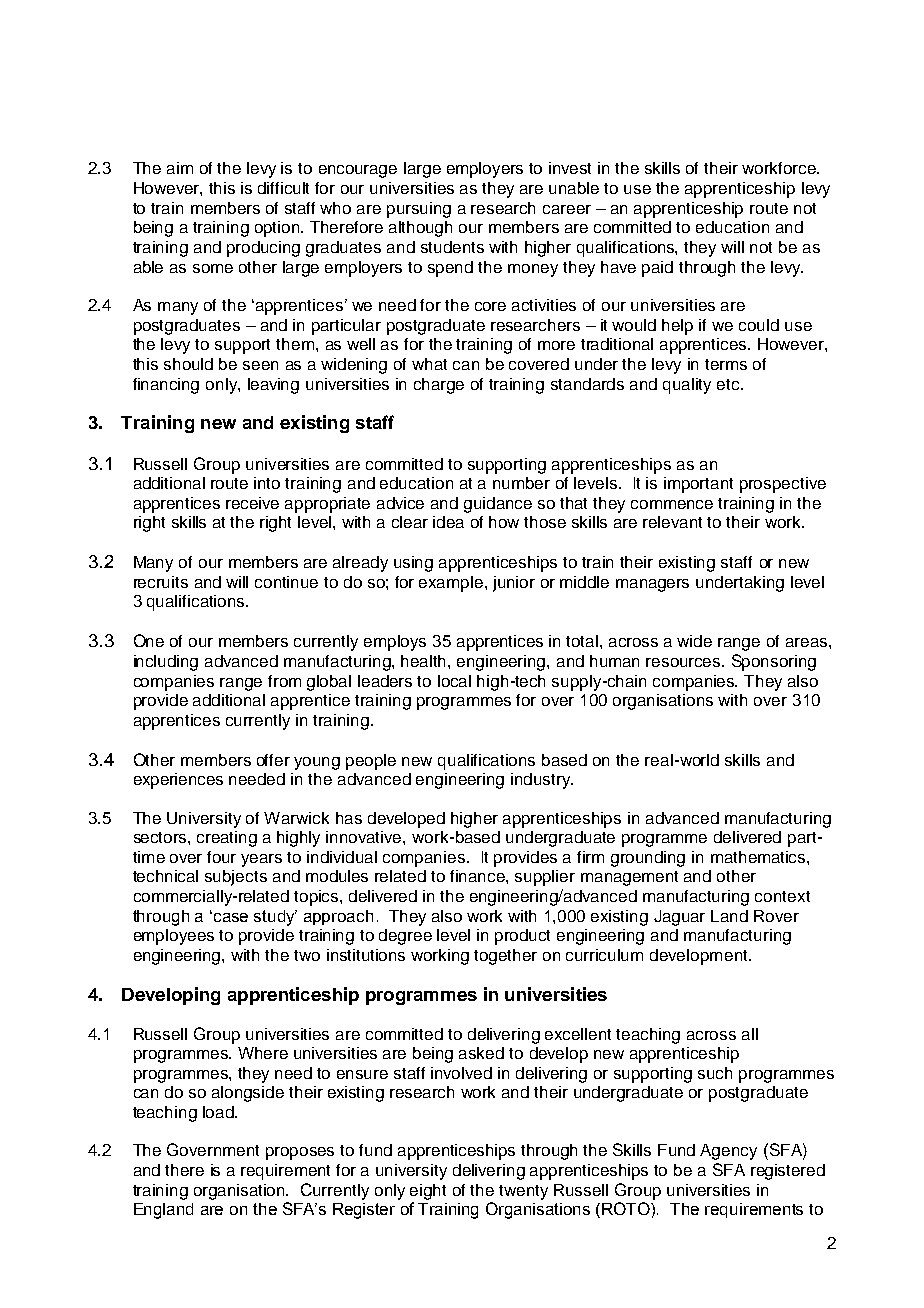 The height and width of the screenshot is (1308, 924). Describe the element at coordinates (231, 917) in the screenshot. I see `case` at that location.
